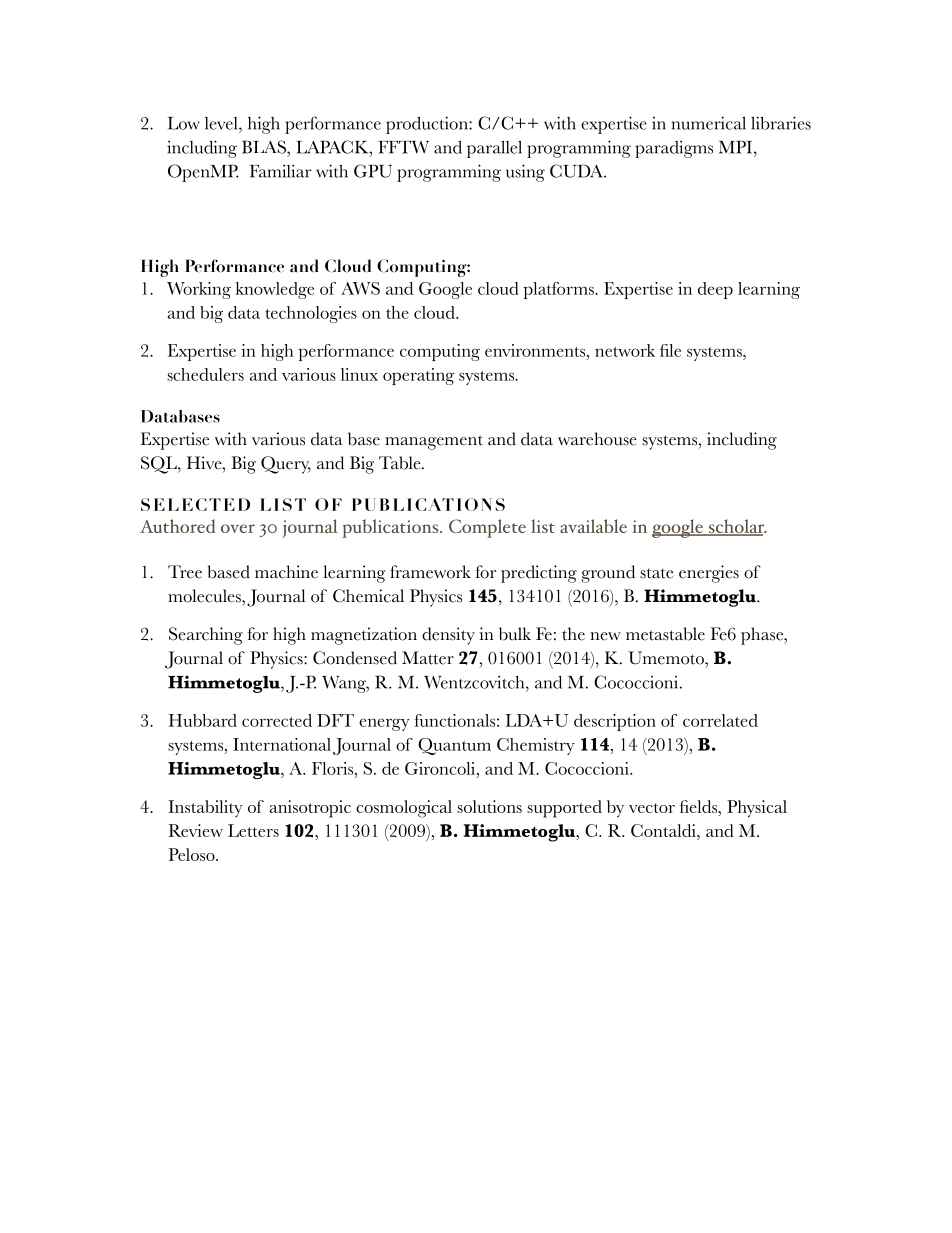  What do you see at coordinates (763, 636) in the screenshot?
I see `phase` at bounding box center [763, 636].
